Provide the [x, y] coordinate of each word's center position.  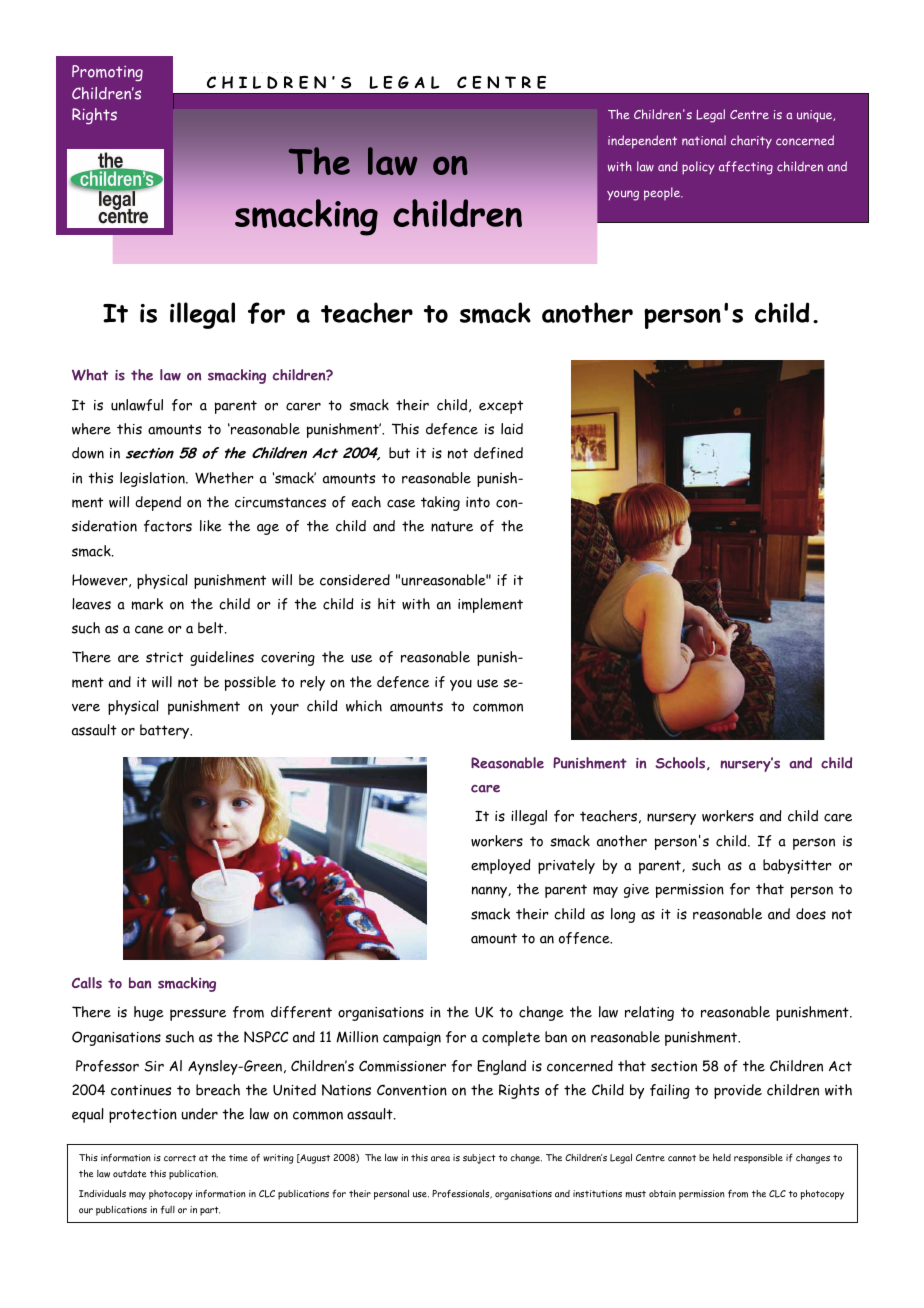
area [440, 1159]
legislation [153, 479]
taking [440, 503]
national [704, 140]
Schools [681, 763]
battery [166, 731]
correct [180, 1158]
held [722, 1157]
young [623, 195]
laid [512, 429]
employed [501, 866]
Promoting [107, 73]
